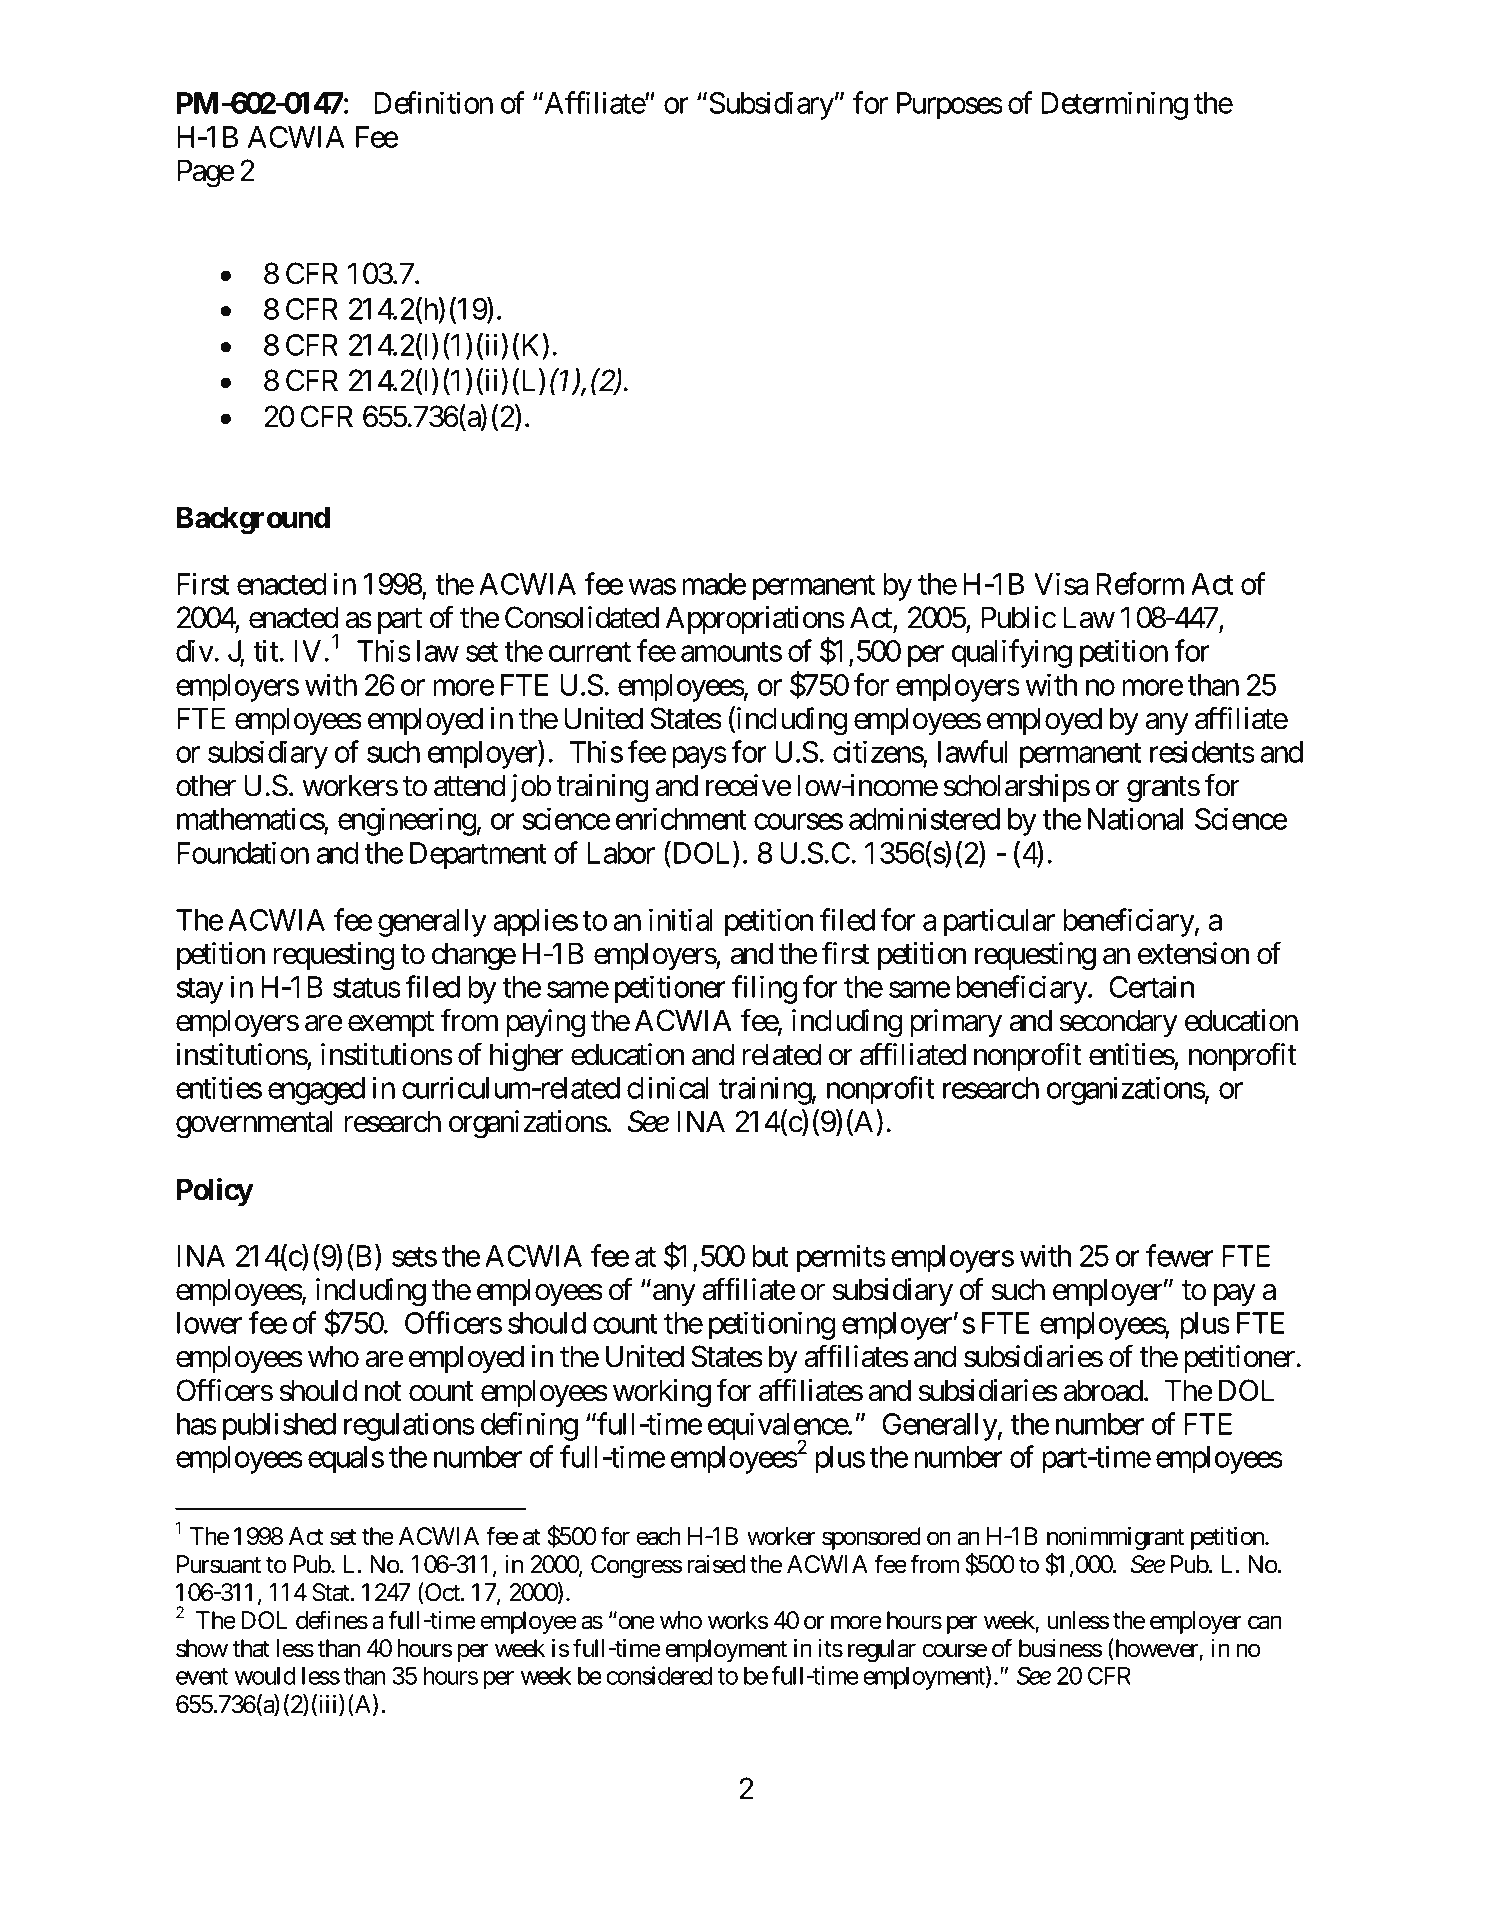  What do you see at coordinates (1135, 818) in the document?
I see `National` at bounding box center [1135, 818].
